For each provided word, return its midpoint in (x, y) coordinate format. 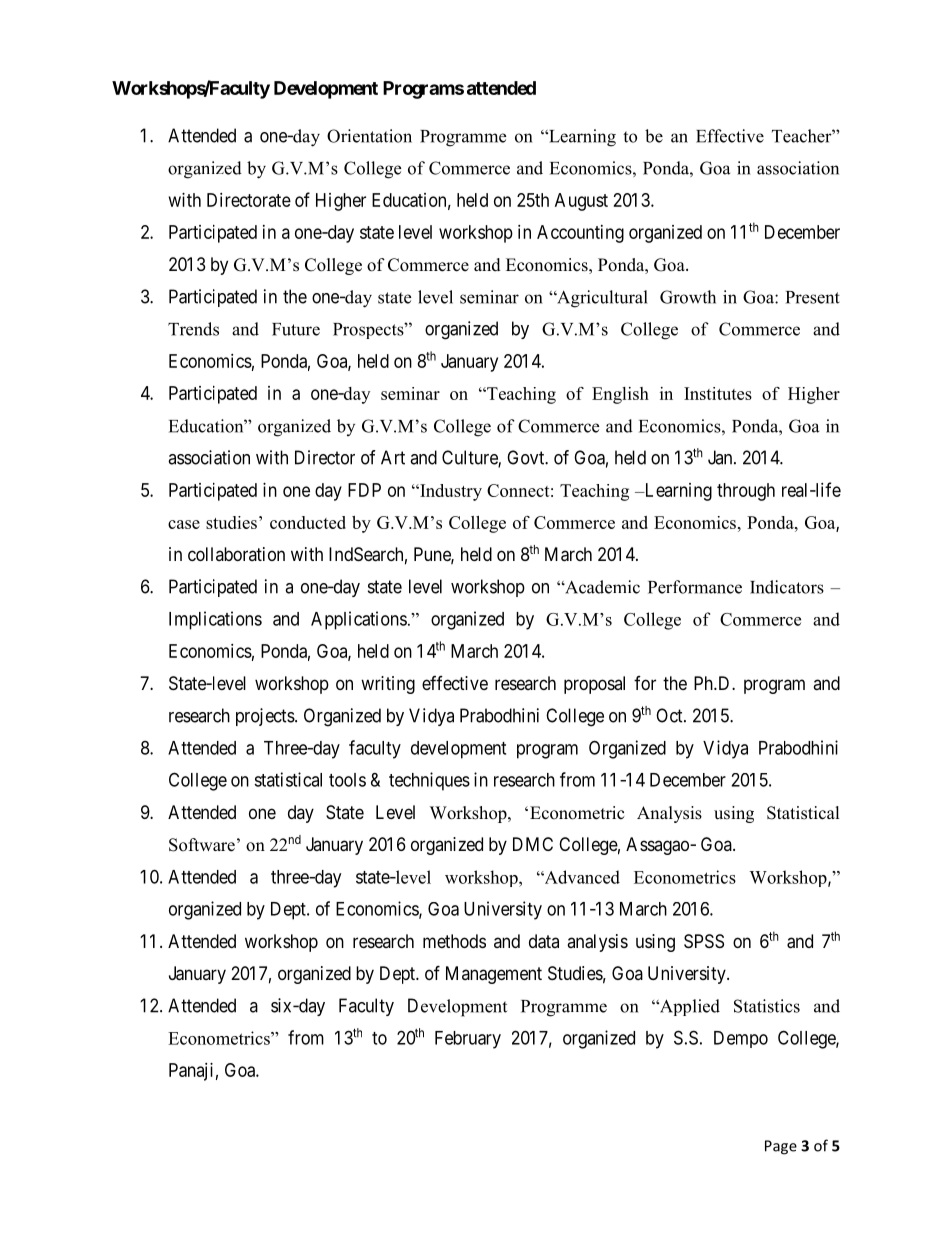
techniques (429, 781)
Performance (695, 587)
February (468, 1040)
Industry (450, 492)
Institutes (718, 393)
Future (296, 329)
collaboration (236, 554)
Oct (670, 715)
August (581, 202)
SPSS (704, 941)
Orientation (369, 136)
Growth (688, 297)
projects (265, 717)
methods (454, 941)
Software (202, 845)
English (620, 395)
